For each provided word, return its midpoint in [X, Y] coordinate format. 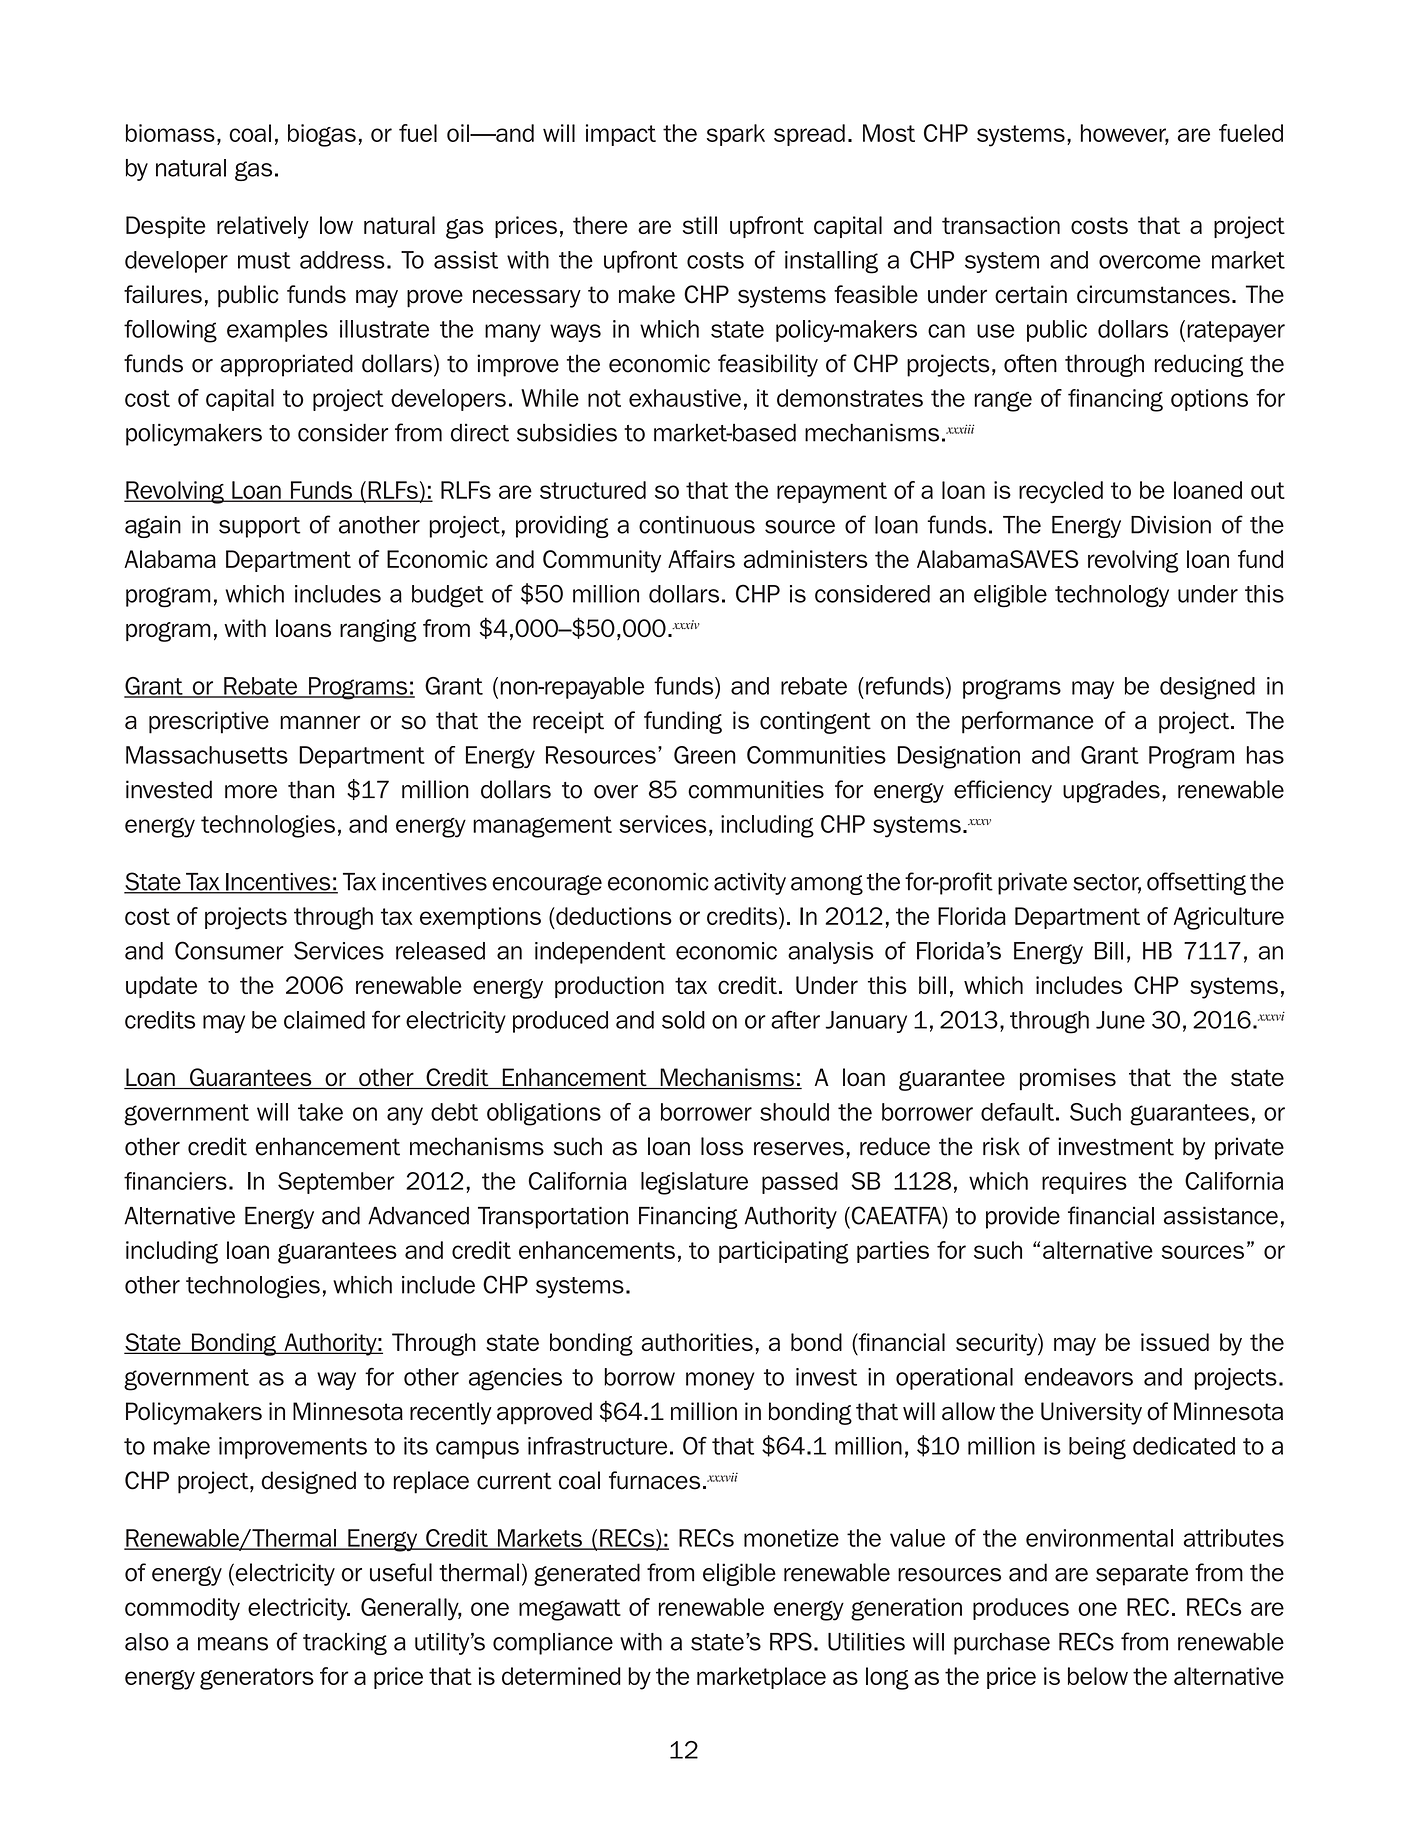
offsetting [1196, 883]
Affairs [701, 559]
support [260, 527]
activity [750, 884]
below [1098, 1676]
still [700, 225]
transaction [1001, 225]
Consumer [229, 950]
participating [784, 1252]
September [336, 1183]
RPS [791, 1641]
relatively [263, 227]
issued [1175, 1342]
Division [1171, 525]
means [233, 1644]
